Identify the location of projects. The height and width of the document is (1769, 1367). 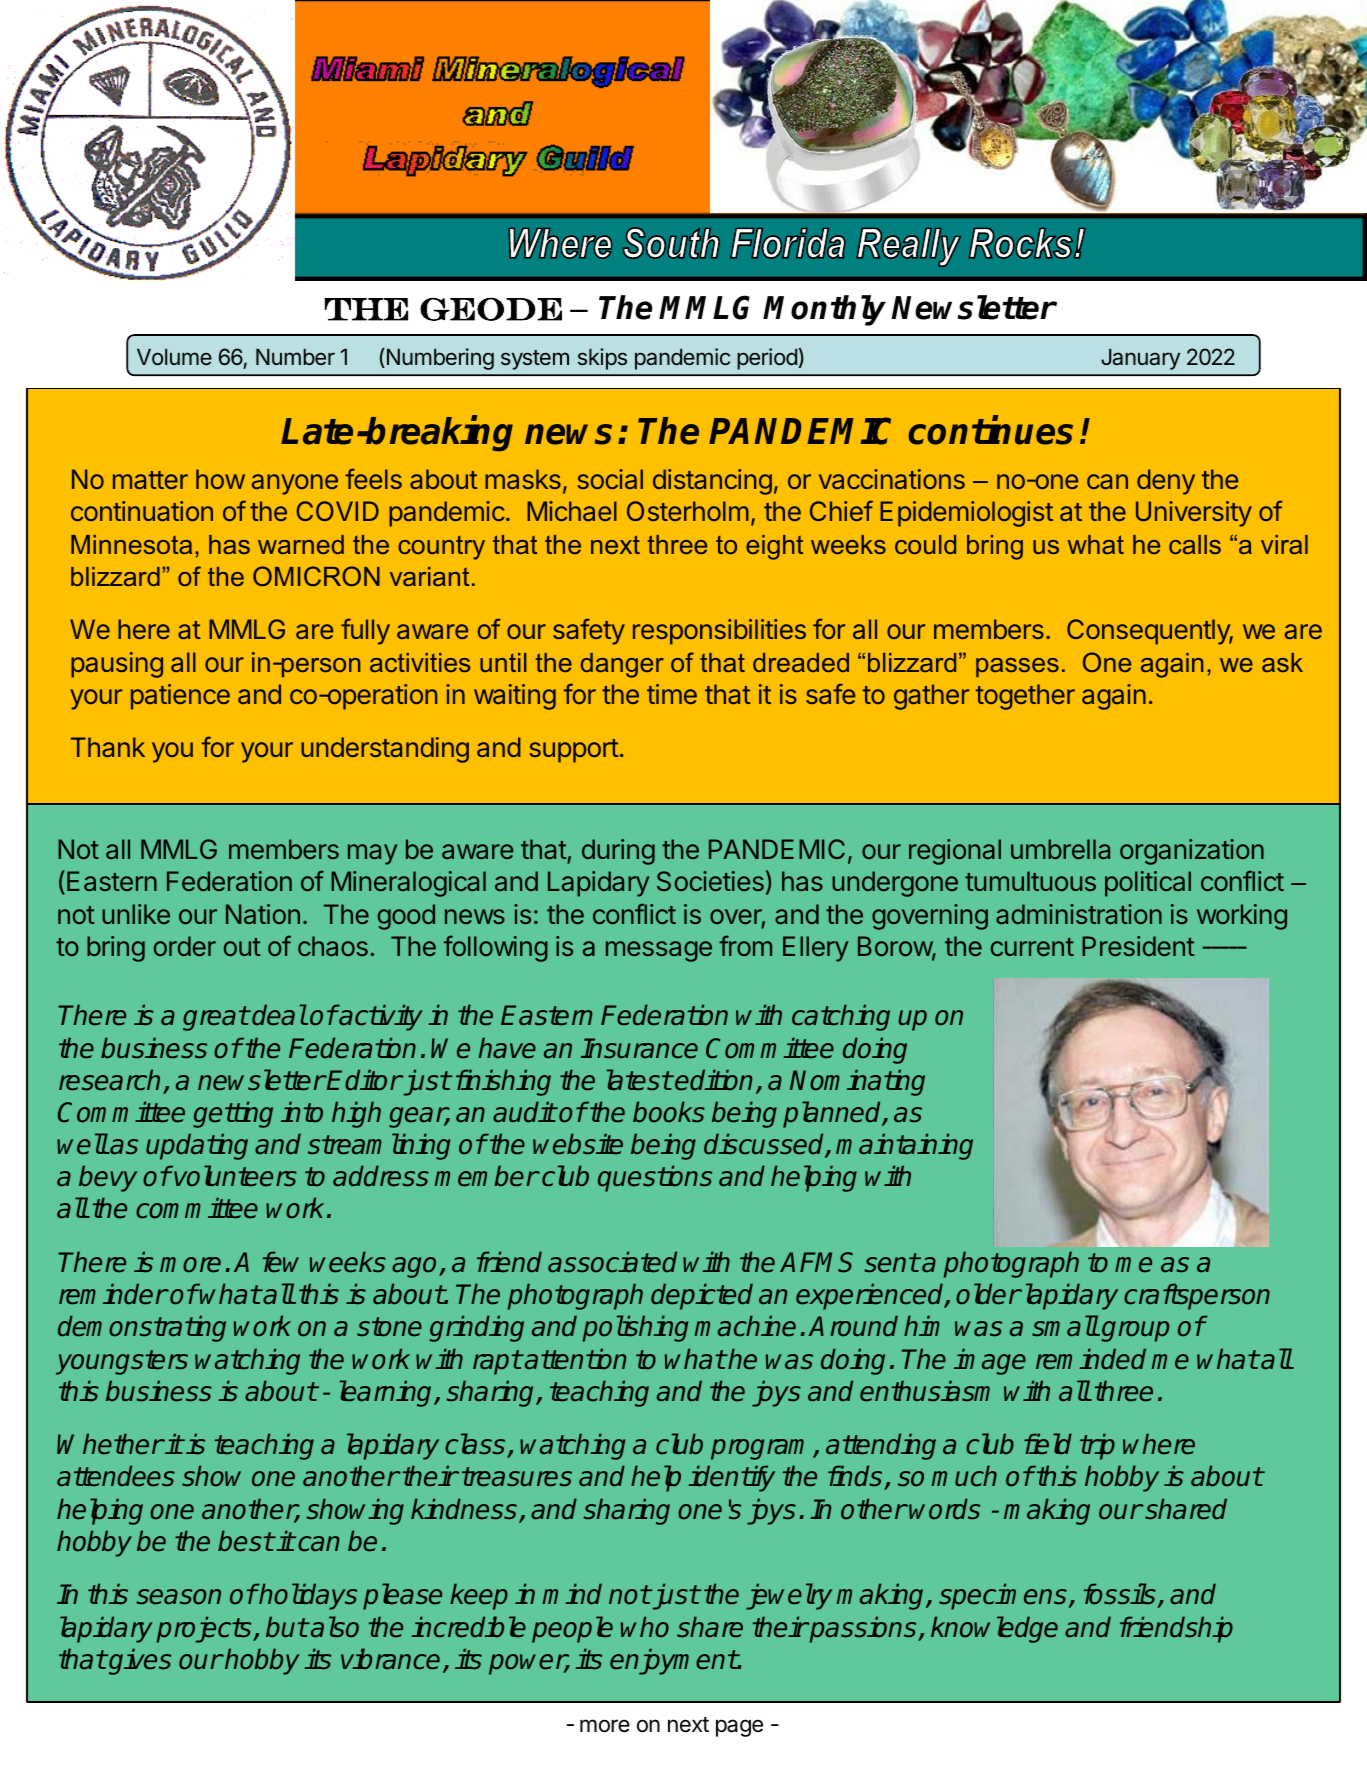
(205, 1629).
